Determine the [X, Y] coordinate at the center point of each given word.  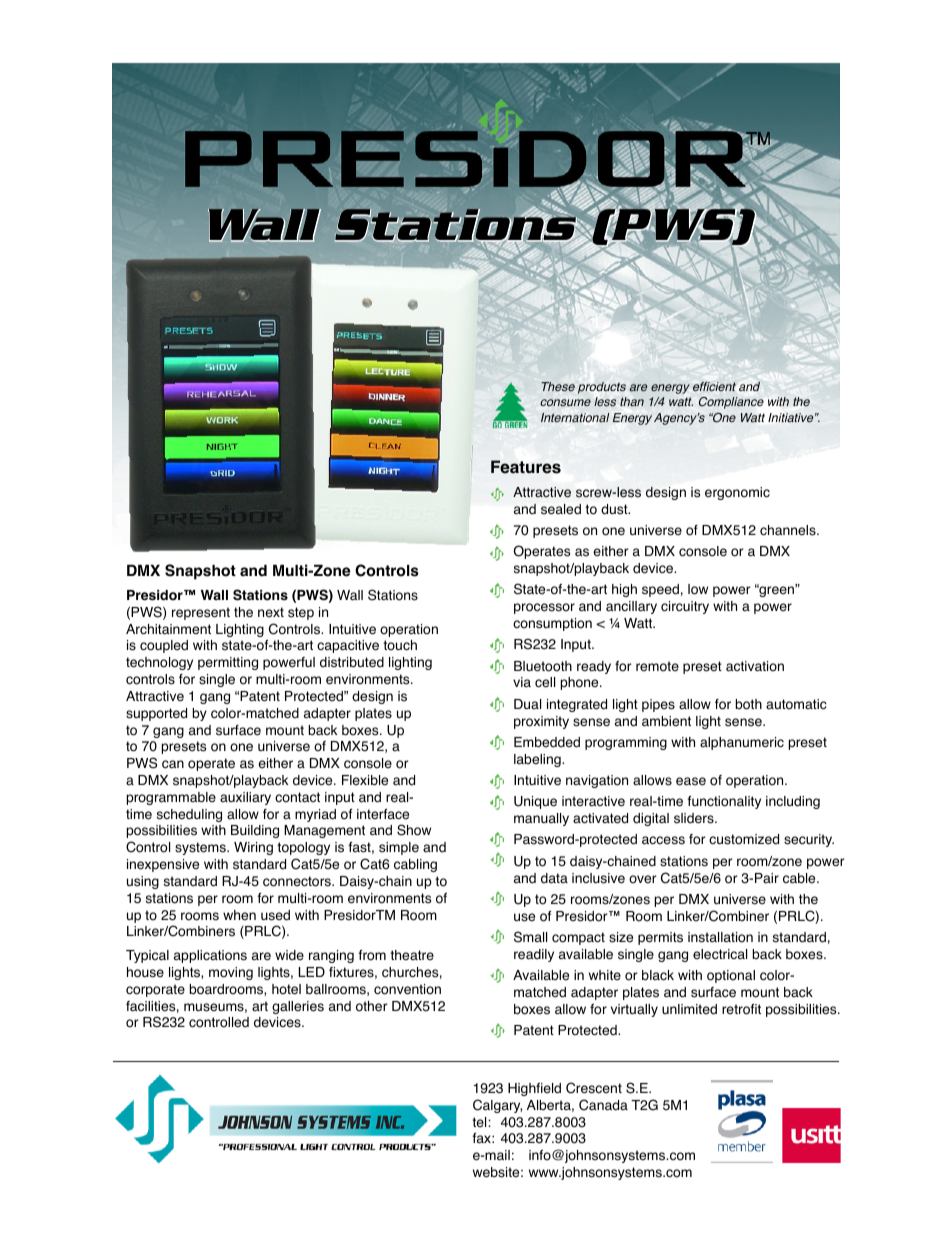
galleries [298, 1007]
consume [565, 402]
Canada [603, 1105]
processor [544, 608]
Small [530, 937]
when [239, 915]
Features [526, 467]
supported [156, 714]
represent [201, 613]
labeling [538, 760]
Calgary [497, 1106]
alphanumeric [742, 743]
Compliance [731, 403]
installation [720, 937]
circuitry [685, 607]
